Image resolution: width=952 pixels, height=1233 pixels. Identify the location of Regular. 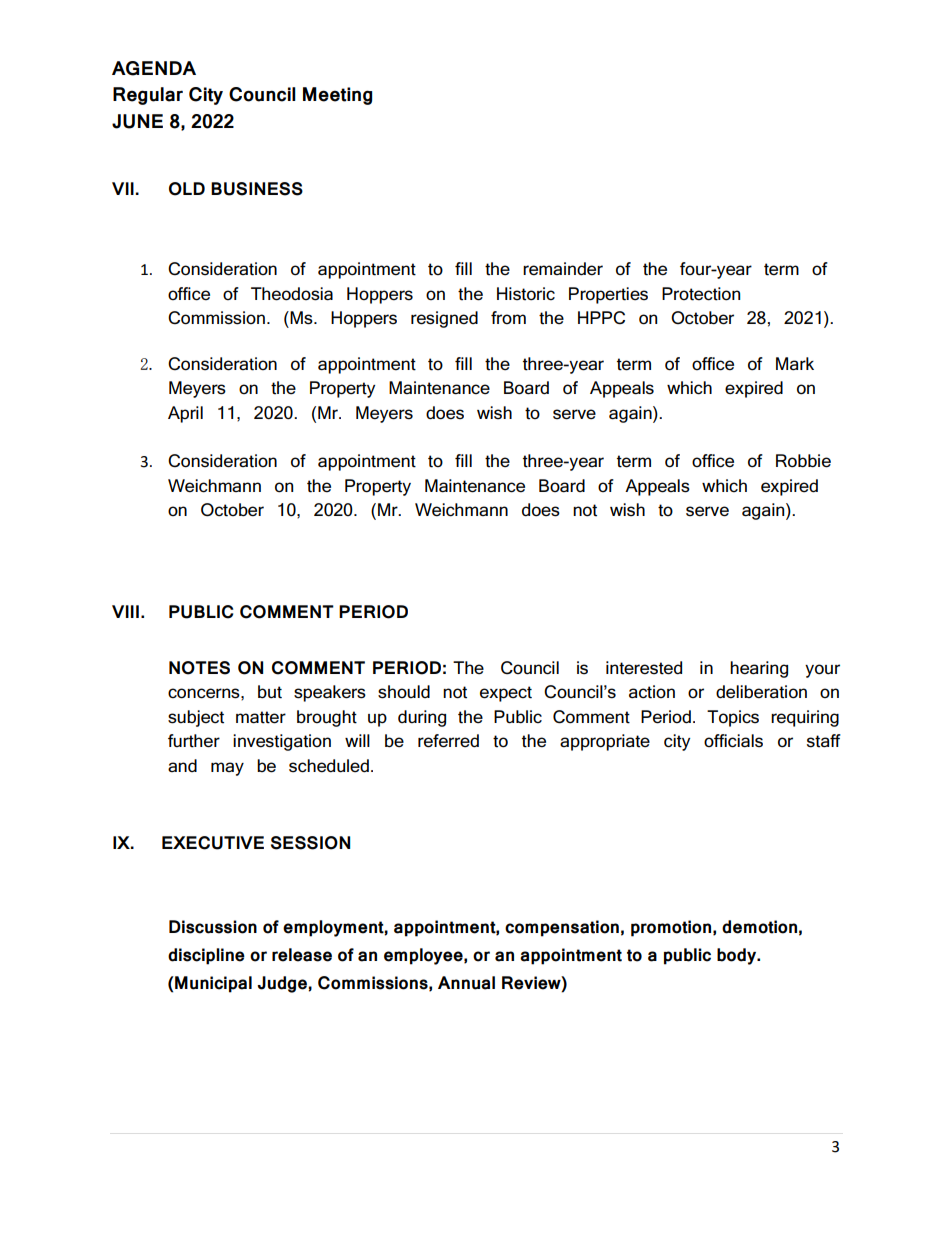
(148, 96).
